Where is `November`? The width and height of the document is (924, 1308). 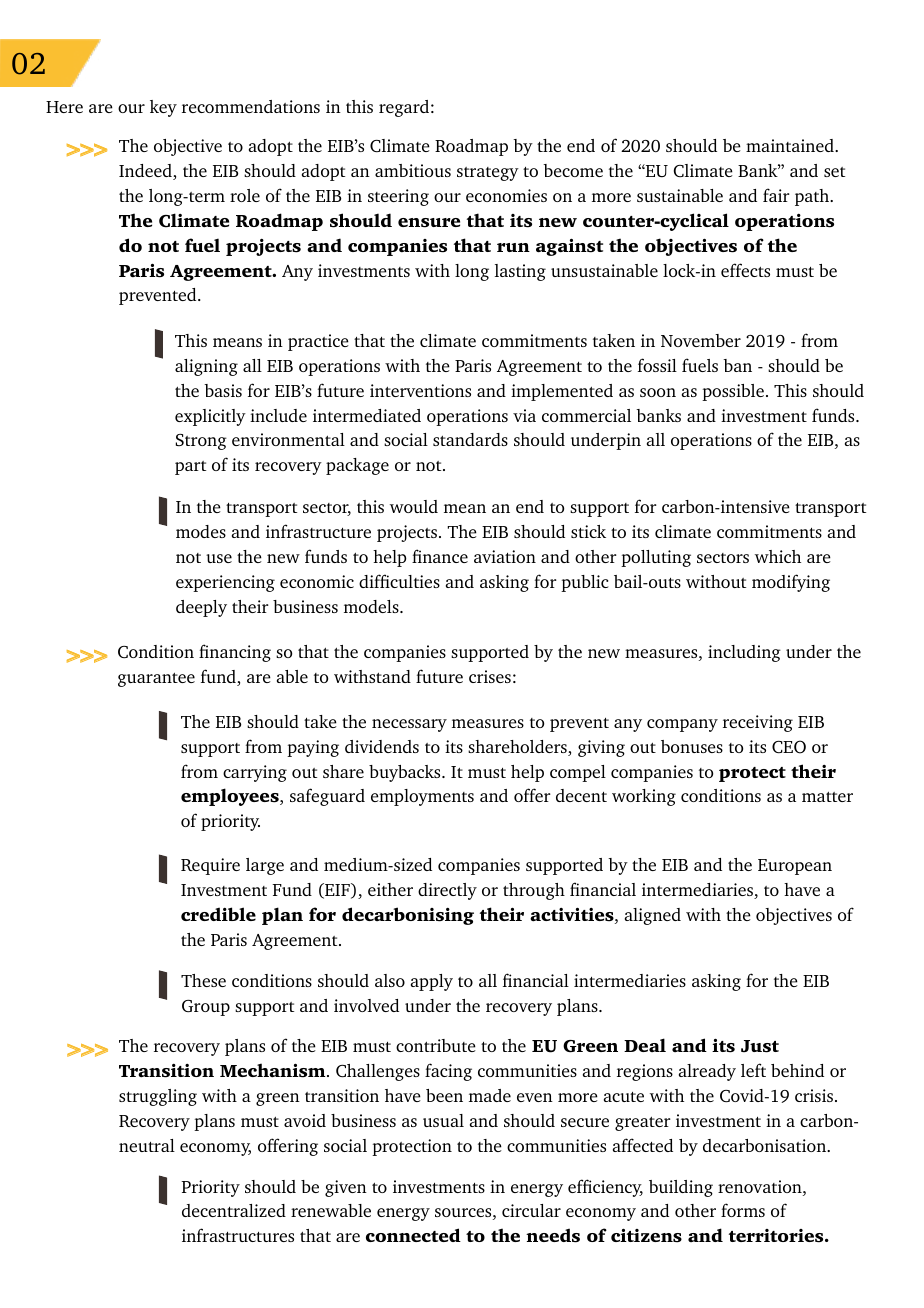 November is located at coordinates (701, 340).
